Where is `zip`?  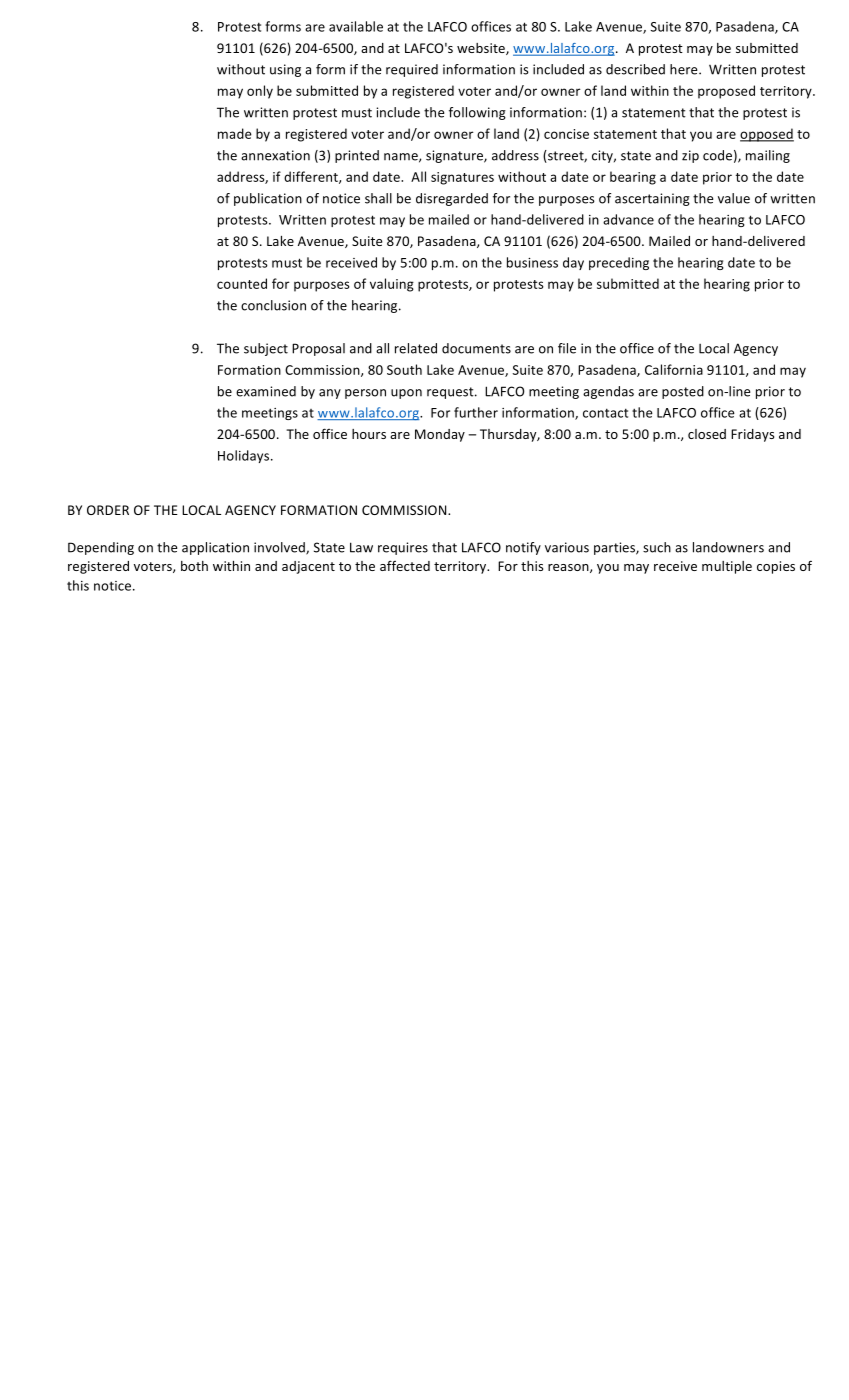
zip is located at coordinates (690, 156).
